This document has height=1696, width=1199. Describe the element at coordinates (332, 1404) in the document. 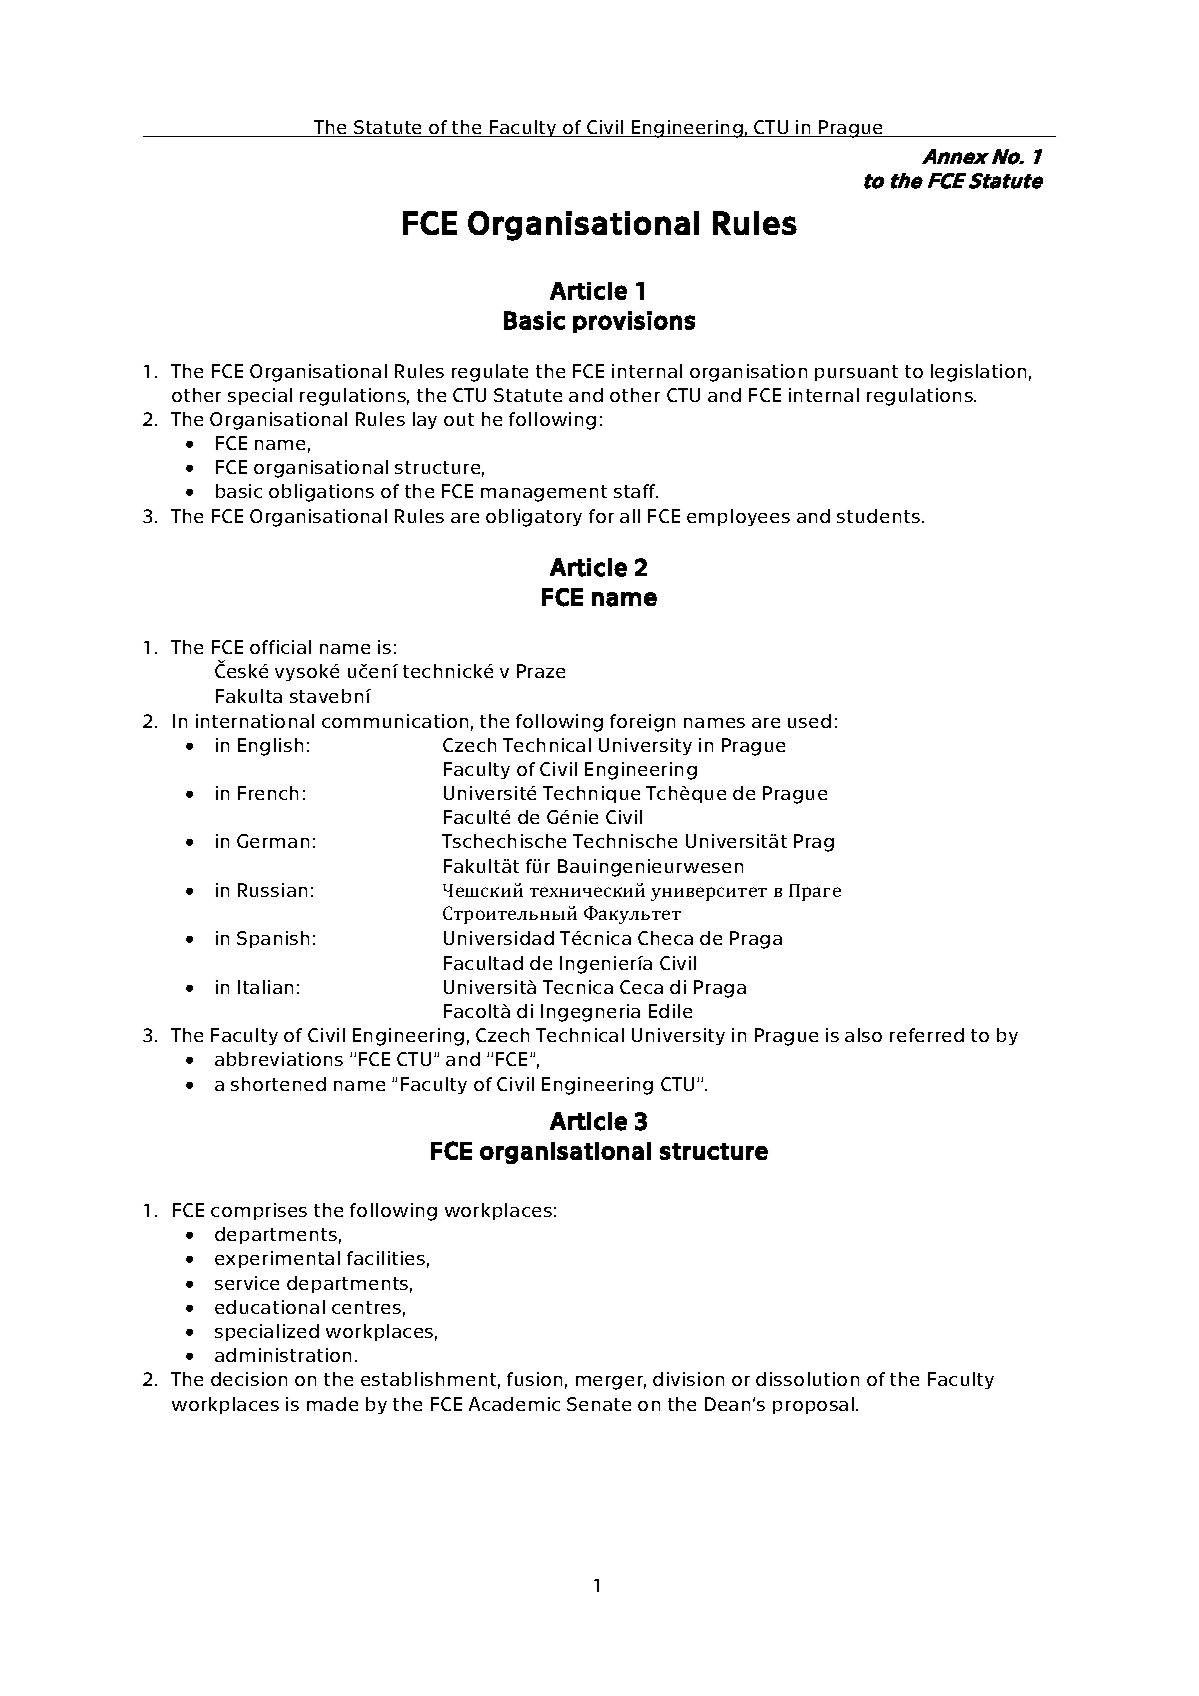

I see `made` at that location.
